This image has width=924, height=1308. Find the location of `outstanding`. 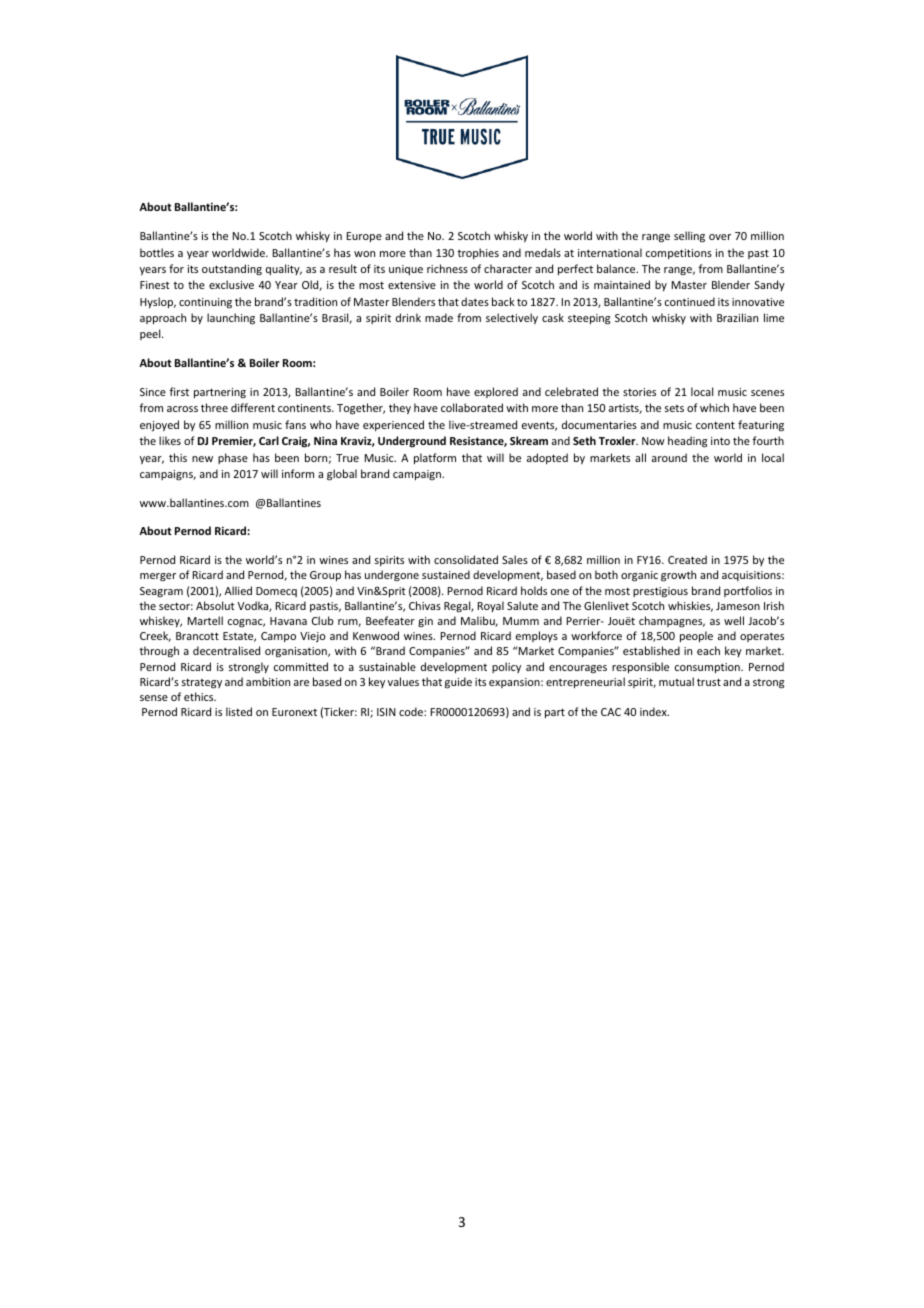

outstanding is located at coordinates (232, 269).
